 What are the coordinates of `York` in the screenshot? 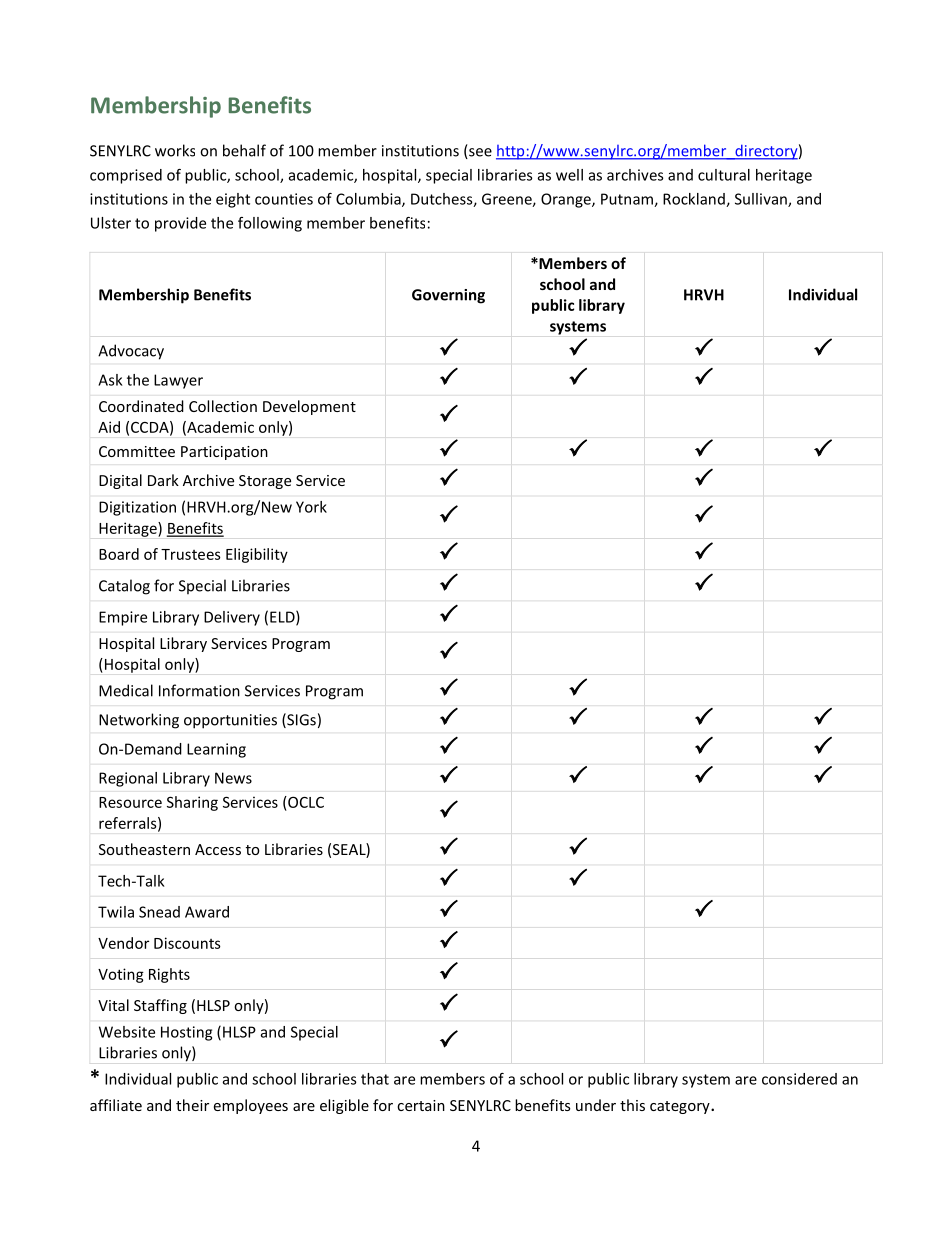 It's located at (311, 507).
